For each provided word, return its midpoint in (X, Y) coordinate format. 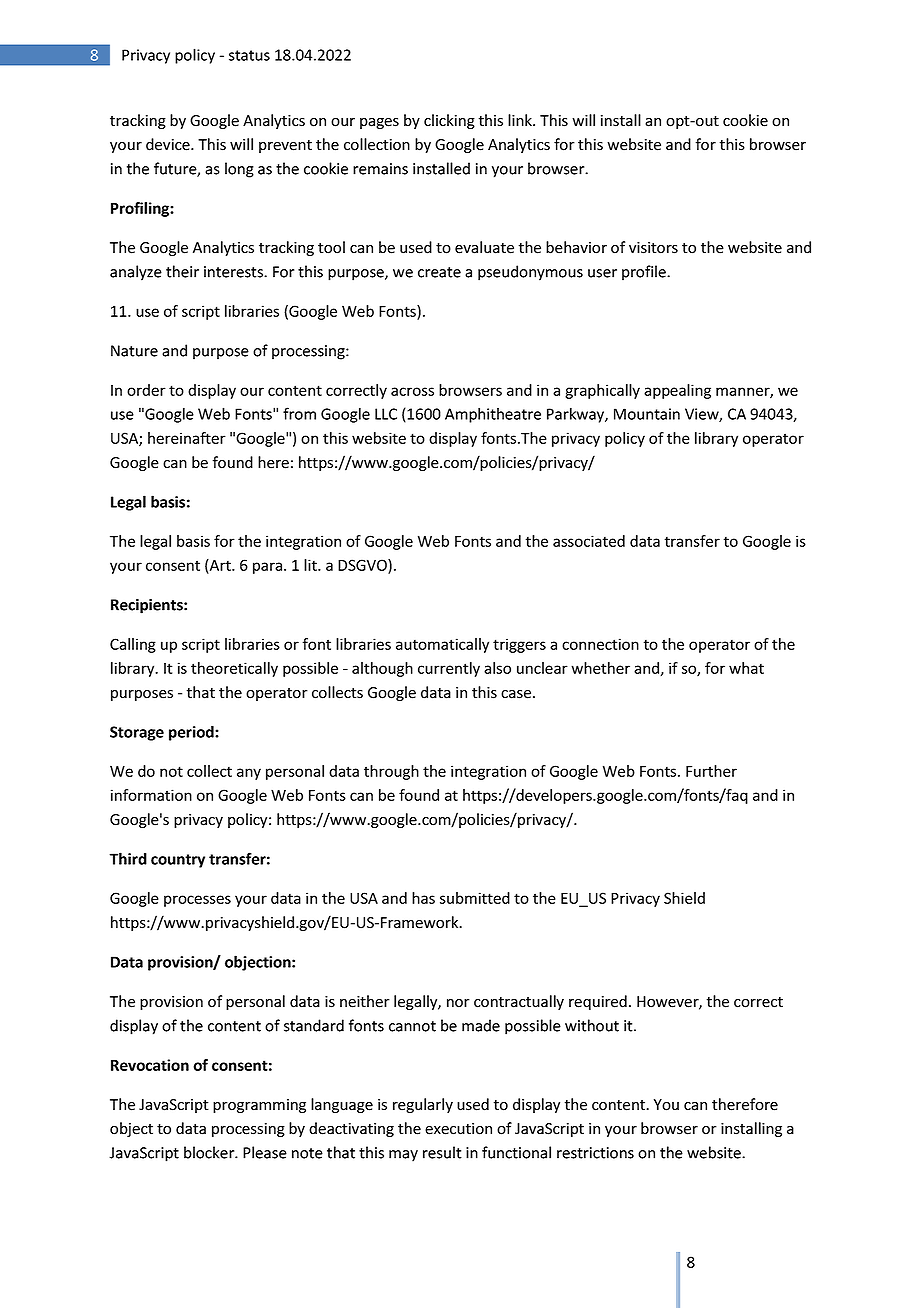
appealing (677, 391)
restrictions (595, 1153)
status (249, 55)
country (178, 861)
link (521, 120)
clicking (449, 121)
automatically (442, 645)
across (412, 391)
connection (600, 644)
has (423, 898)
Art (220, 566)
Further (711, 771)
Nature (134, 351)
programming (259, 1106)
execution (458, 1129)
